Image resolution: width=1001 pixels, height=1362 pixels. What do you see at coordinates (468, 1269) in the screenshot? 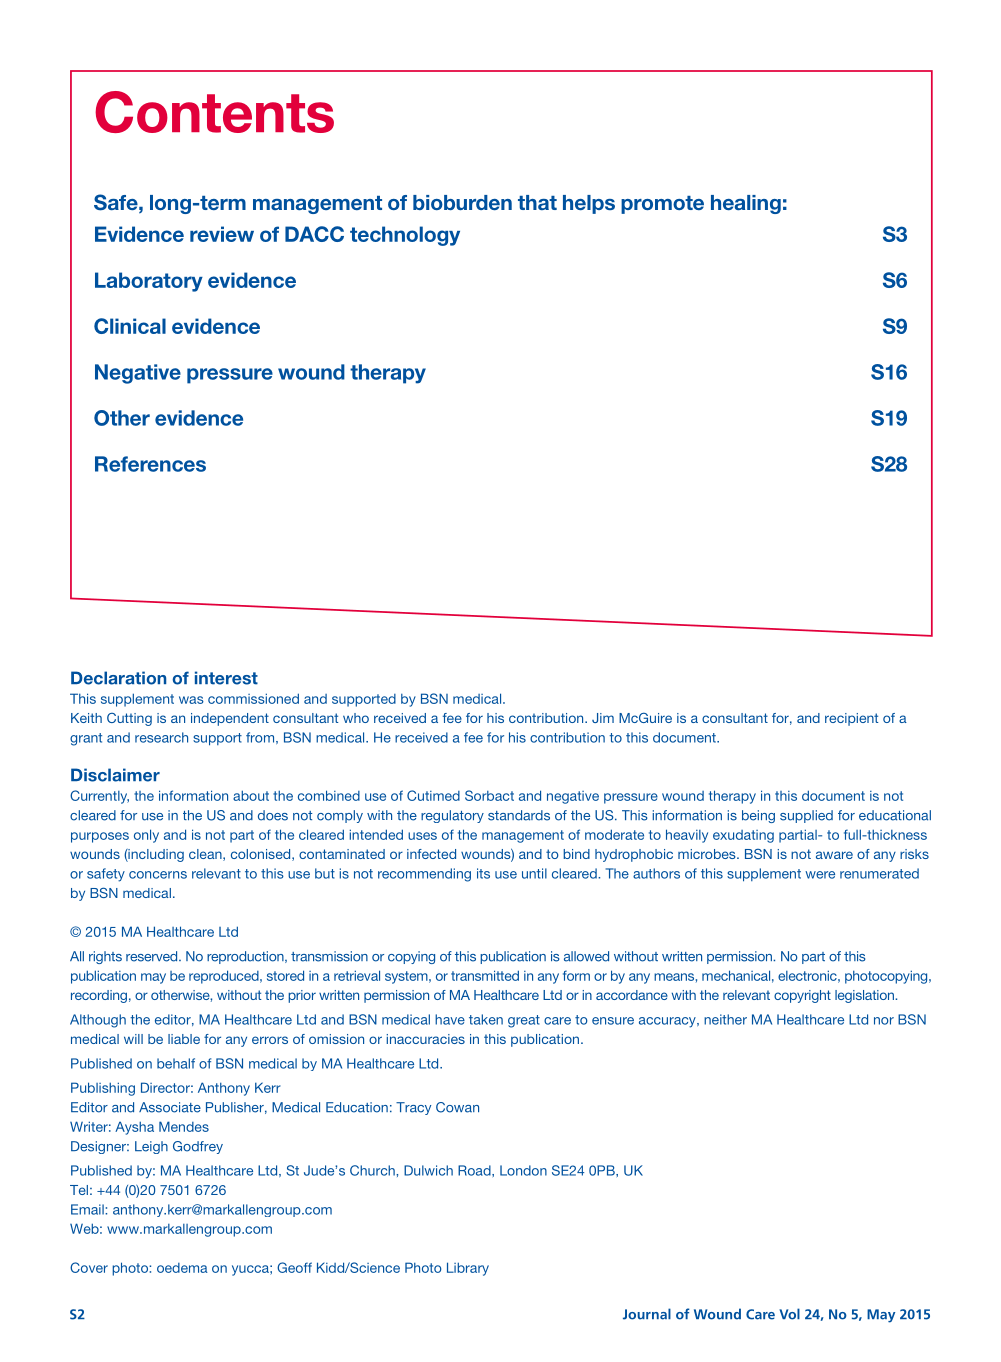
I see `Library` at bounding box center [468, 1269].
